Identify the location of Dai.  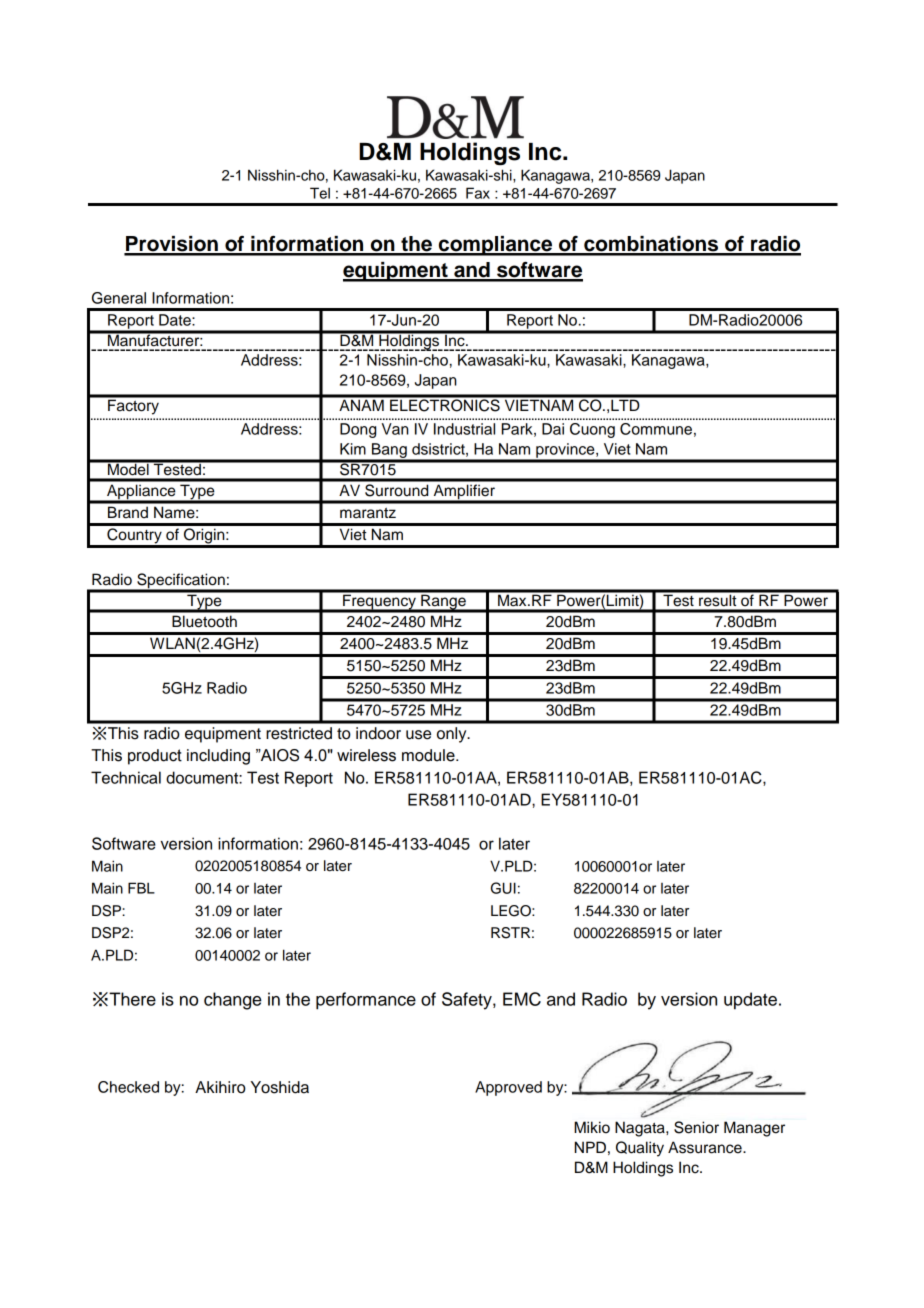
(553, 429).
